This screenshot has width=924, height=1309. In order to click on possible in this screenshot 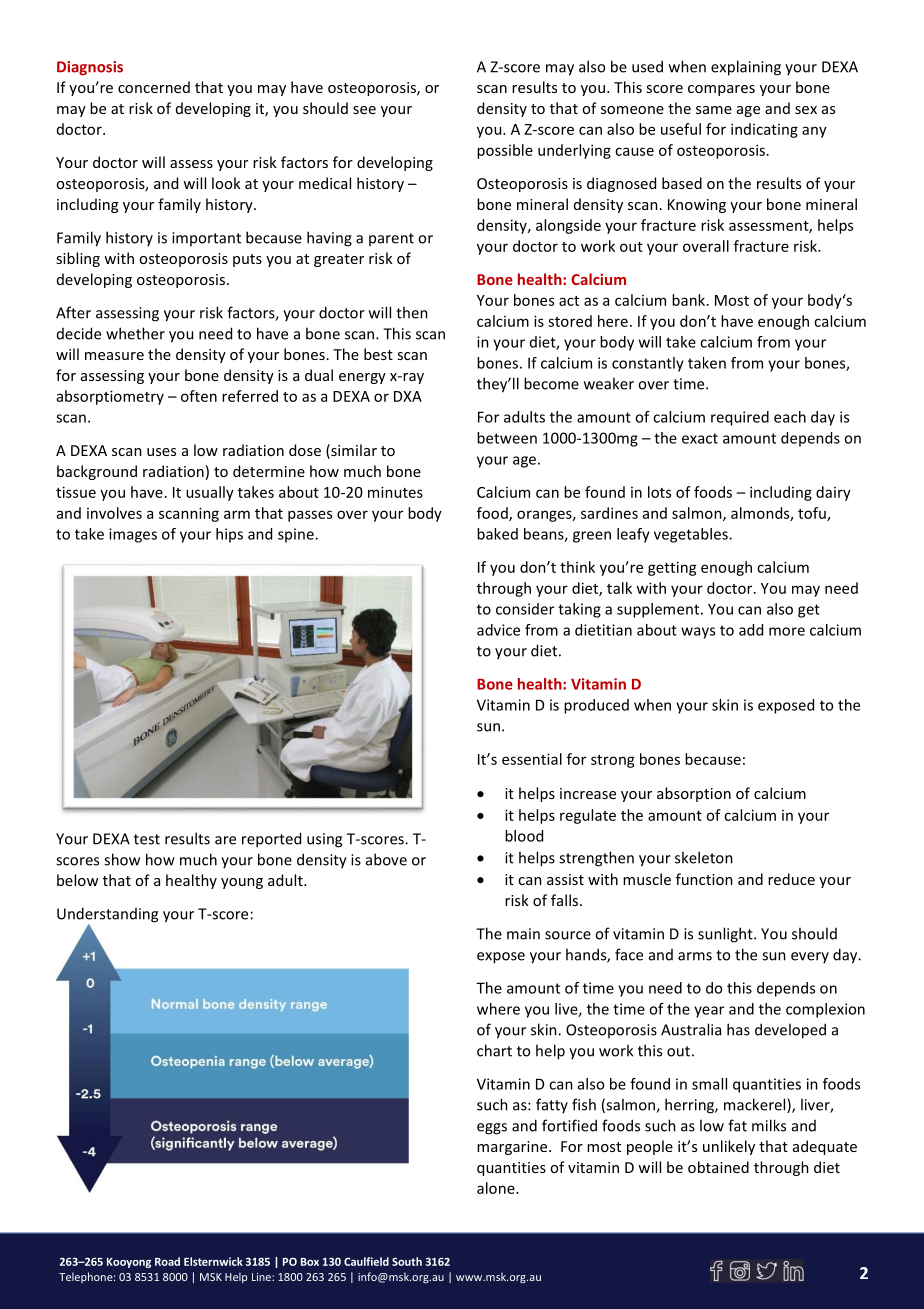, I will do `click(505, 151)`.
